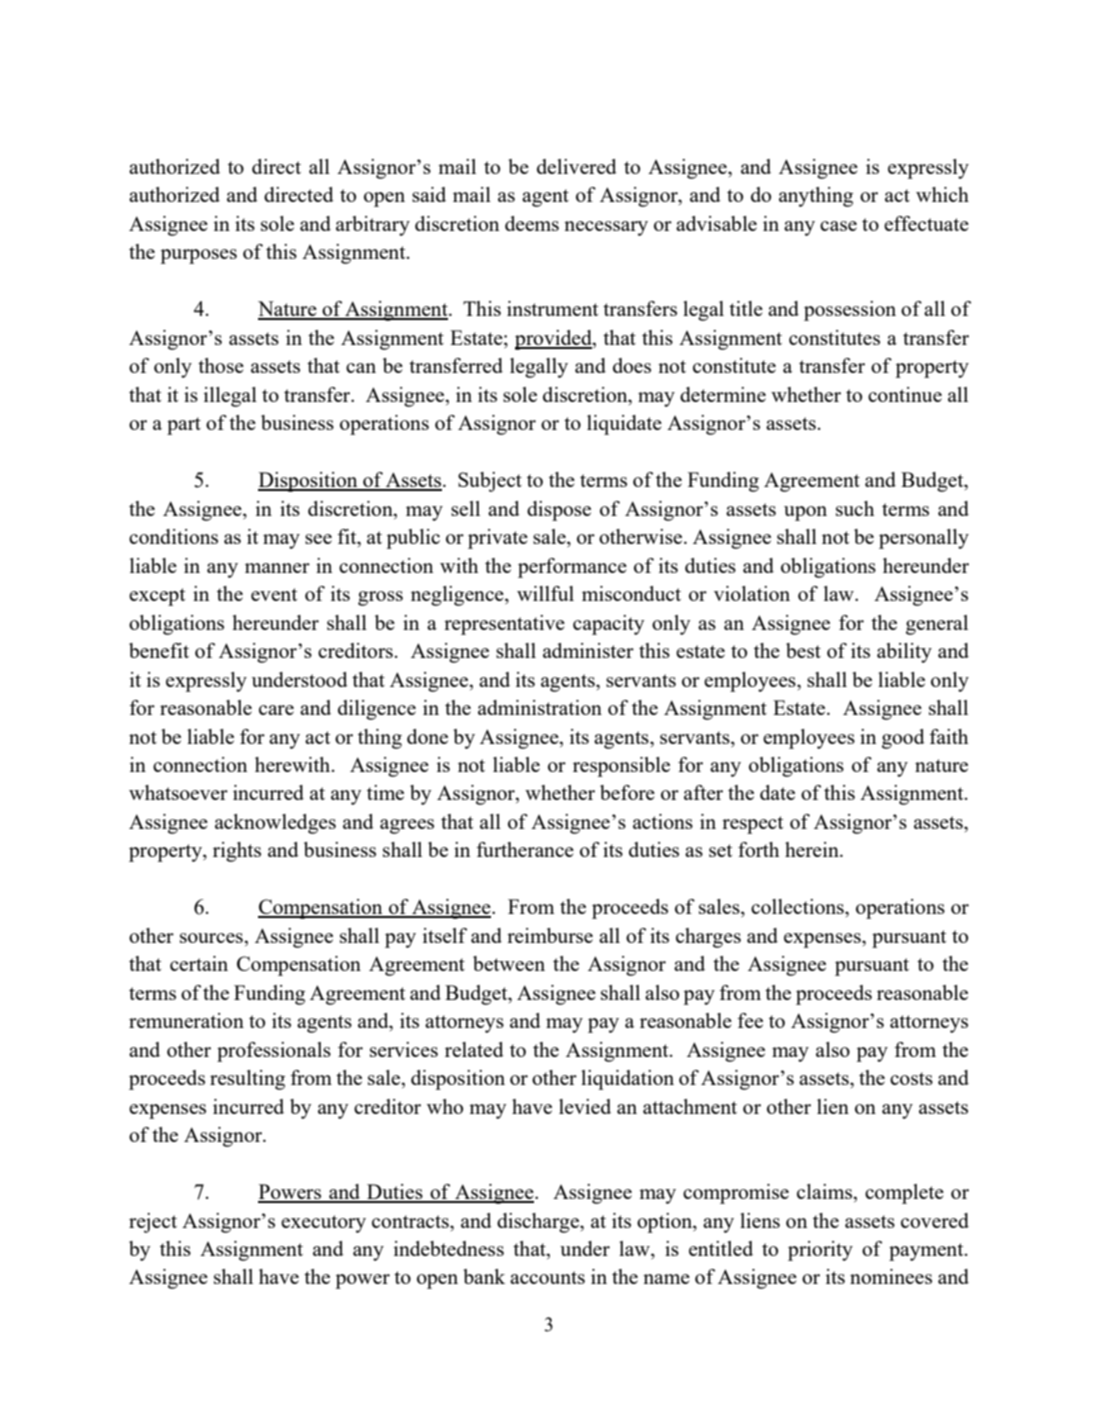  Describe the element at coordinates (903, 739) in the document. I see `good` at that location.
